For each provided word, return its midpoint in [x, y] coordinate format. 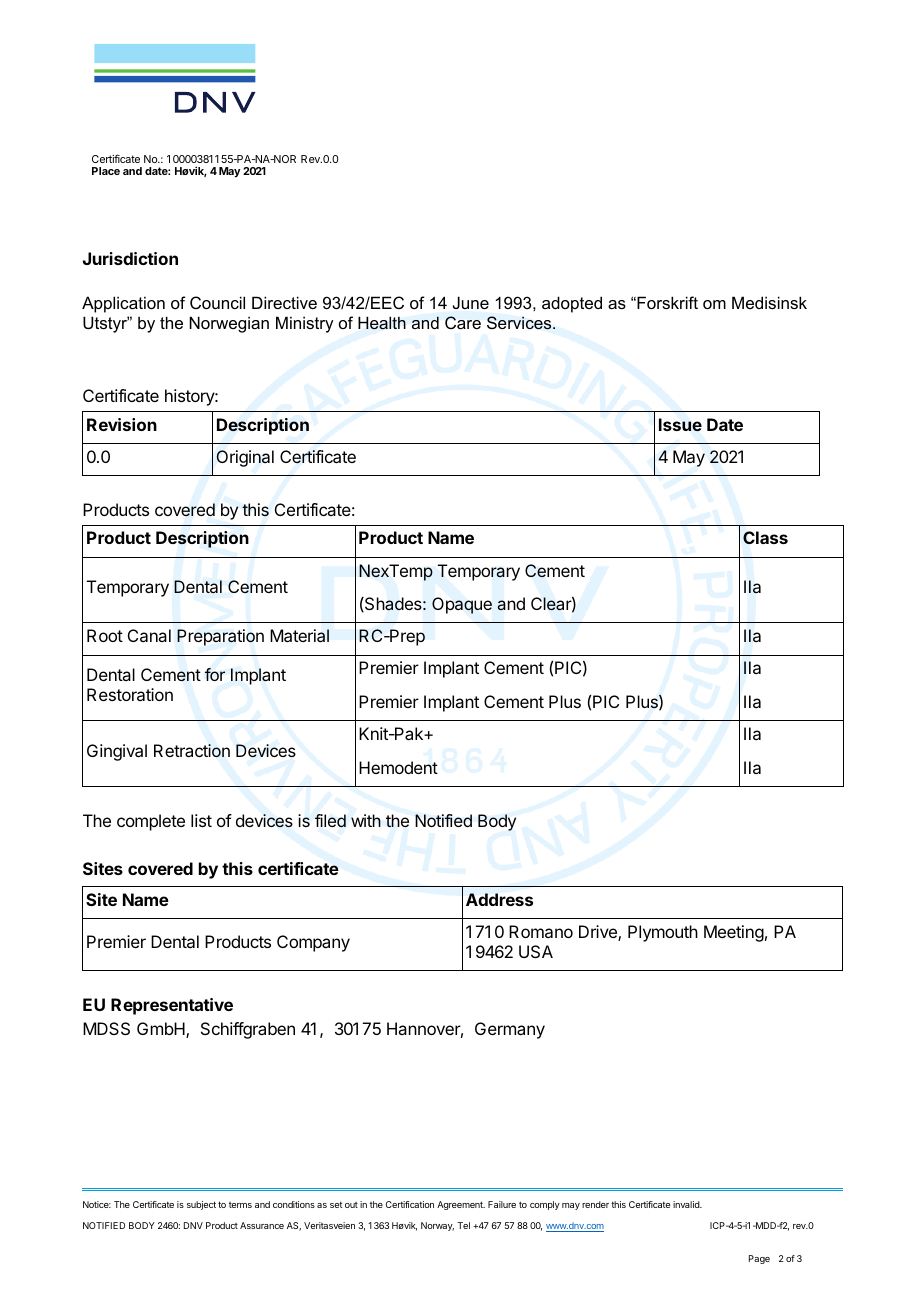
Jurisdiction [130, 258]
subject [201, 1205]
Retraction [192, 751]
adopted [572, 304]
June [471, 302]
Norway [437, 1226]
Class [765, 537]
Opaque [462, 605]
